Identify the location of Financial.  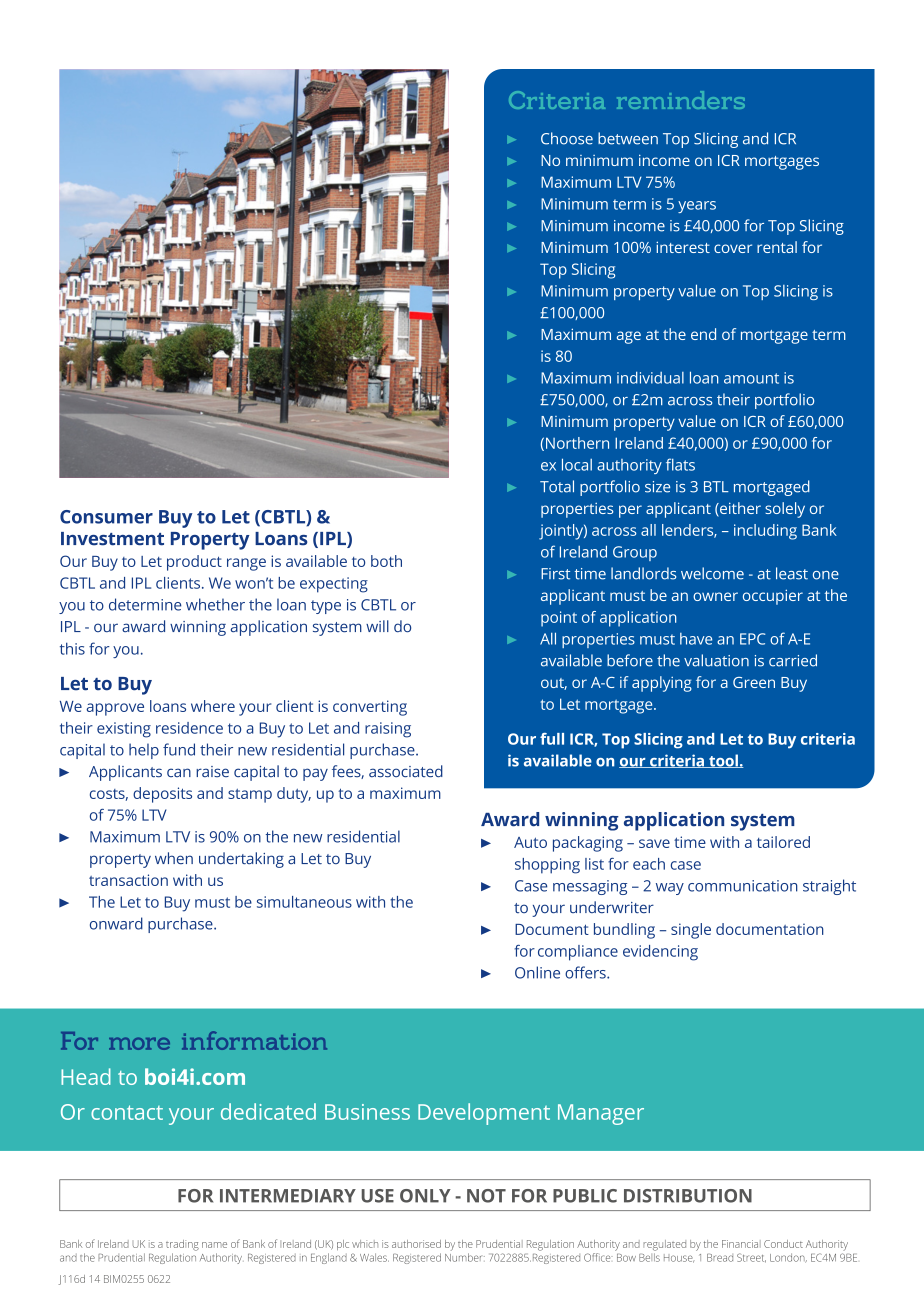
(741, 1244).
